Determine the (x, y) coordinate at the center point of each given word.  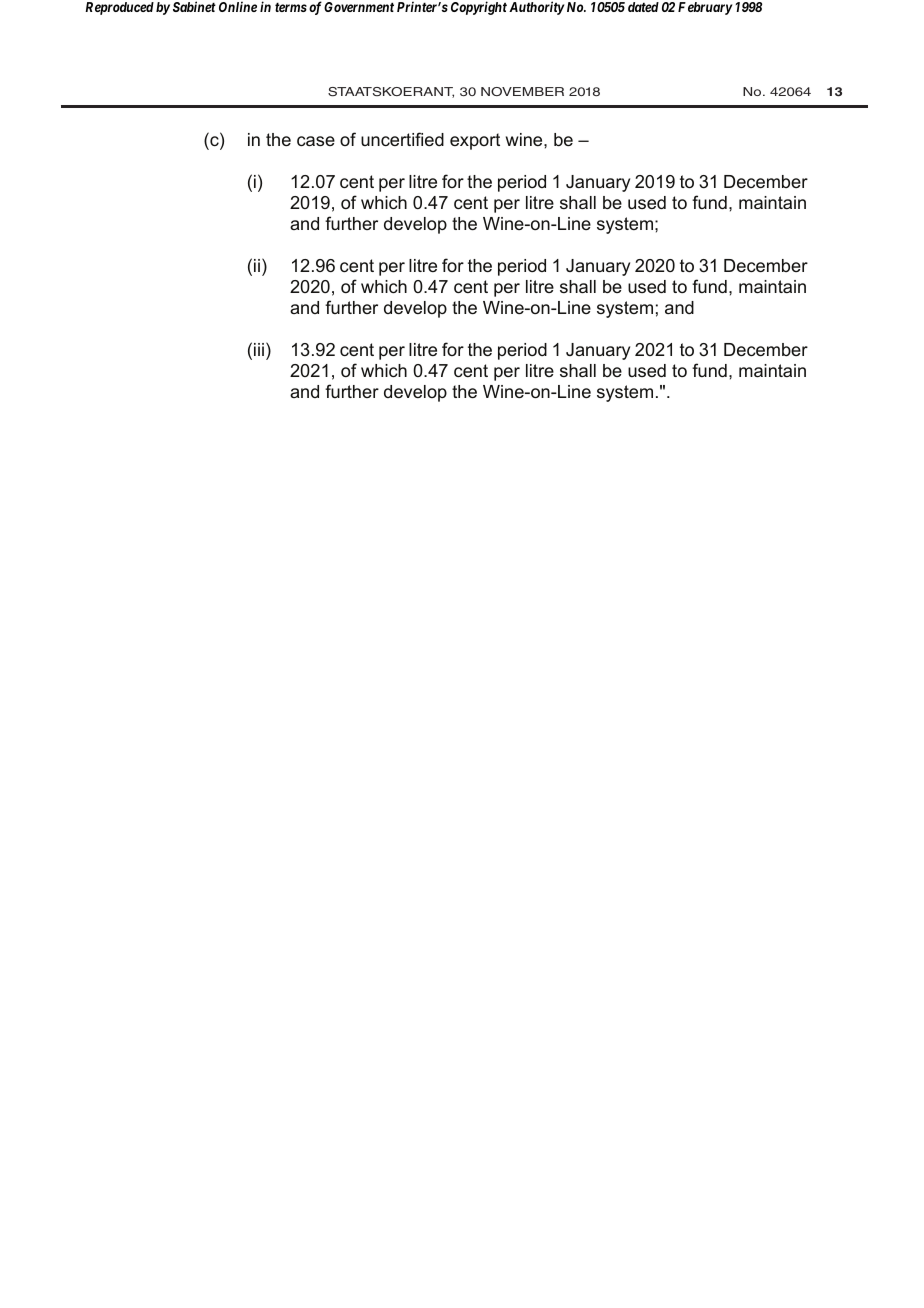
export (475, 141)
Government (359, 7)
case (316, 141)
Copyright (479, 8)
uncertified (402, 139)
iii (259, 349)
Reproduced (119, 8)
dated (643, 7)
